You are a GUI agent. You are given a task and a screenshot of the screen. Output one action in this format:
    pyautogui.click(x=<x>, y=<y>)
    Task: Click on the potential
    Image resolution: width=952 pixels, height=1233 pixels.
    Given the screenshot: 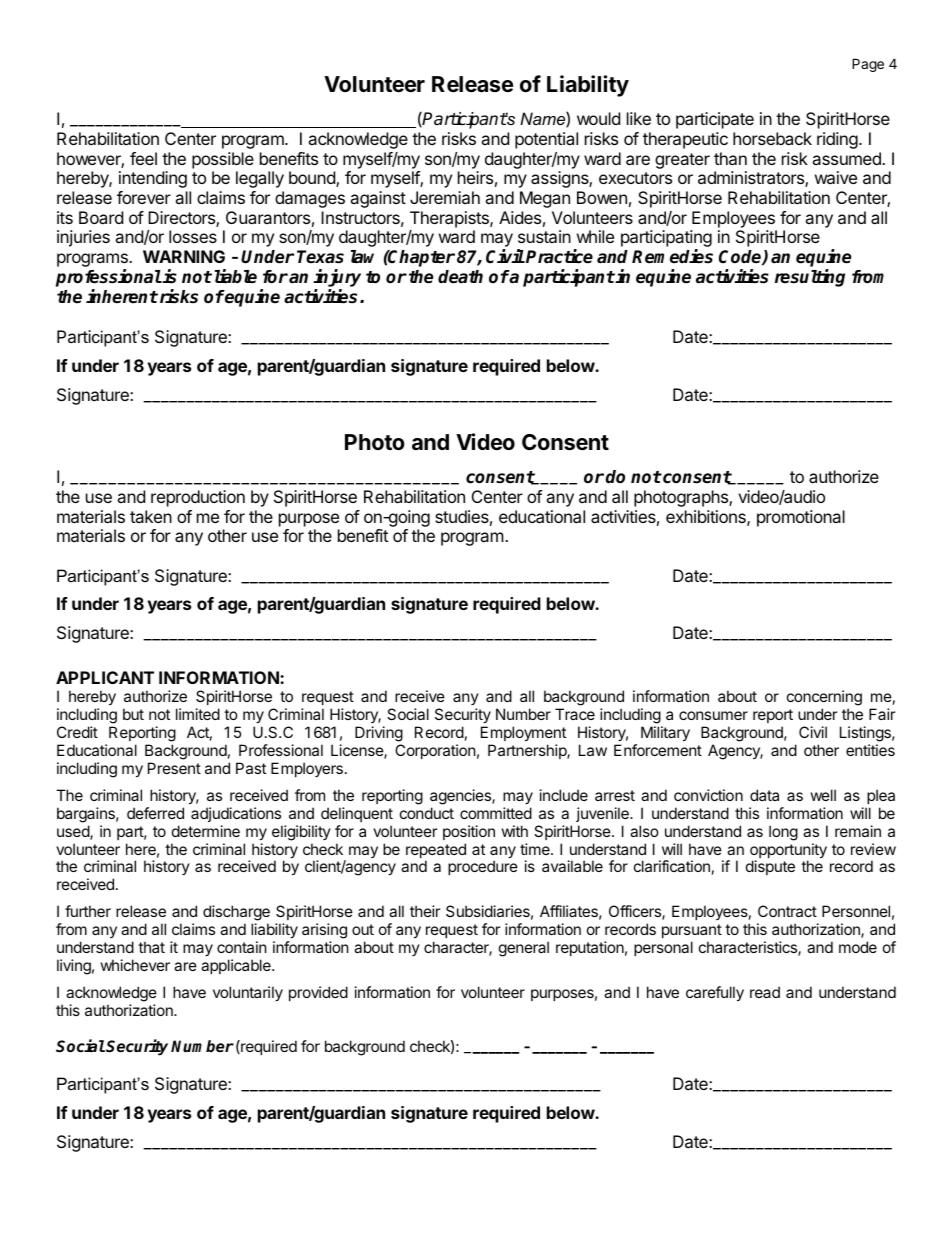 What is the action you would take?
    pyautogui.click(x=546, y=140)
